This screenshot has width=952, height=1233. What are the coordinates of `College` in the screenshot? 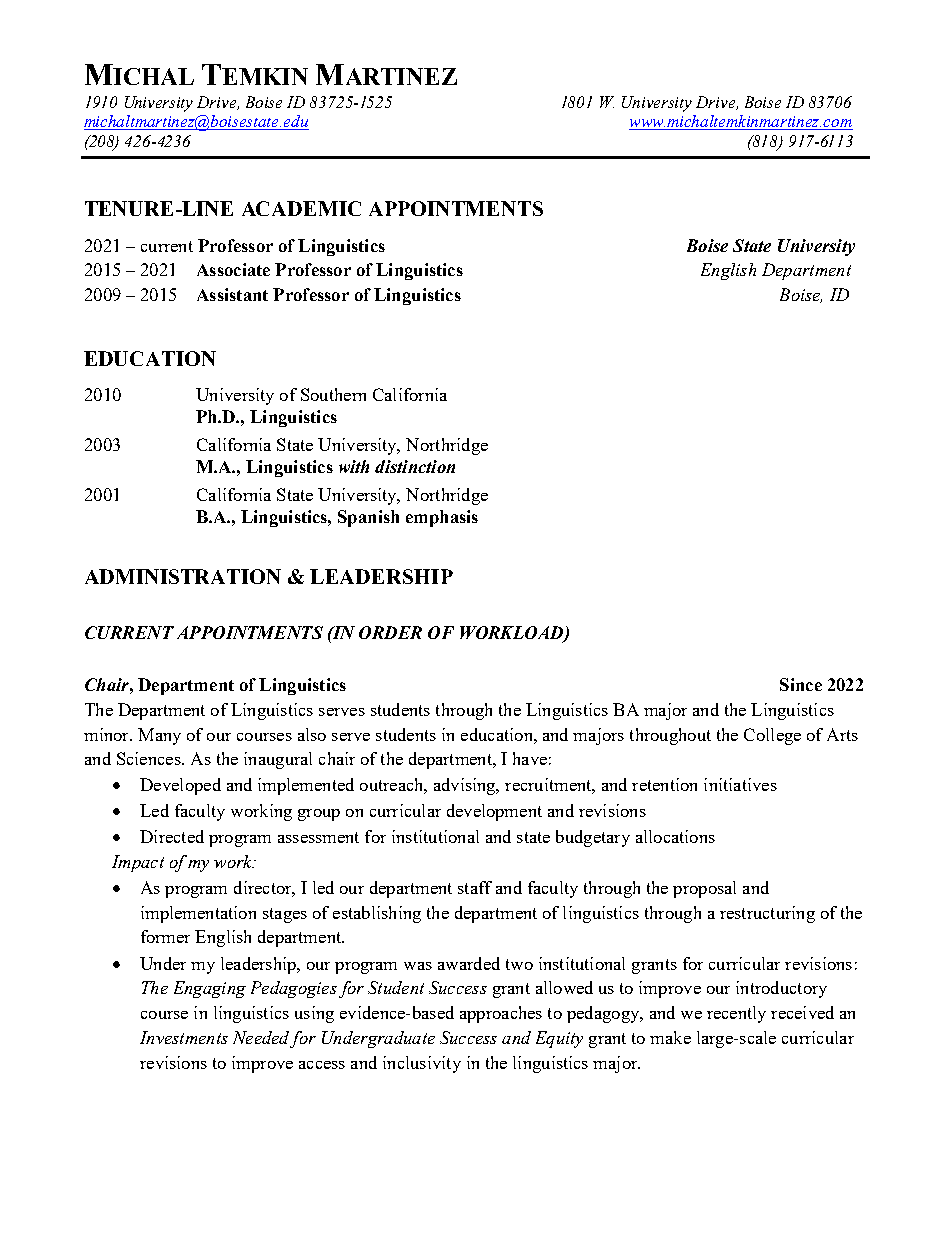 It's located at (772, 736).
